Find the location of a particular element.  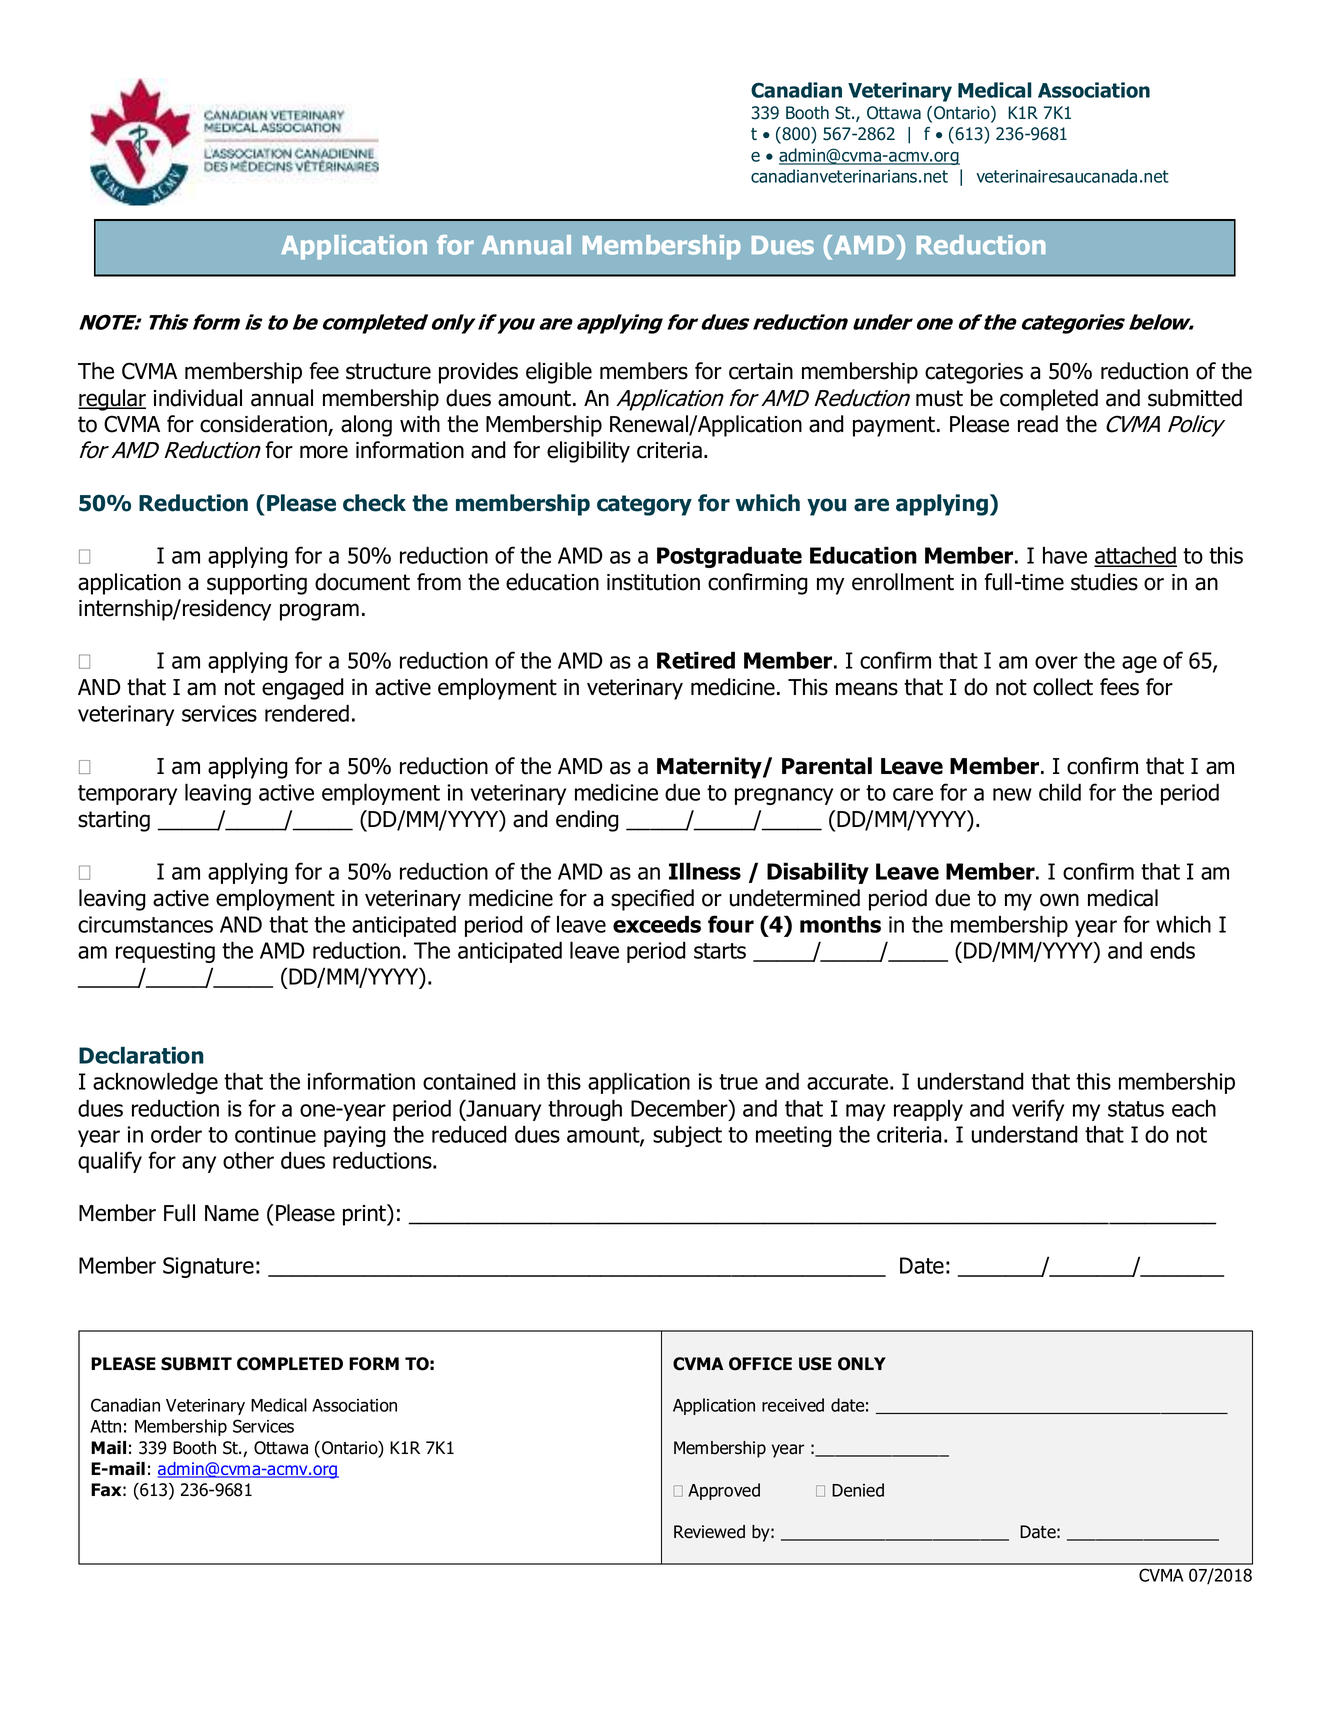

individual is located at coordinates (198, 398).
